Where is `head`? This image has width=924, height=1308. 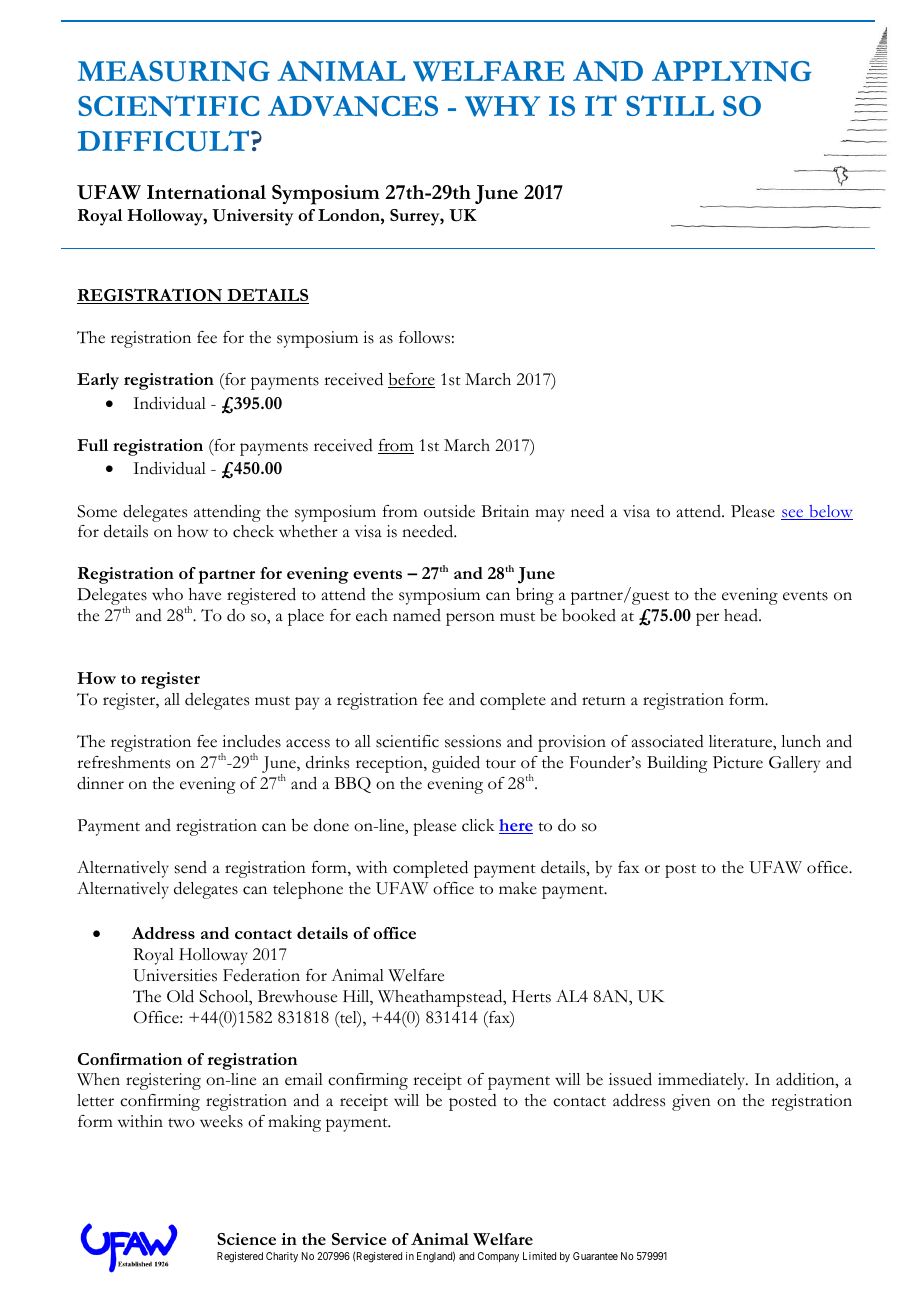 head is located at coordinates (742, 615).
